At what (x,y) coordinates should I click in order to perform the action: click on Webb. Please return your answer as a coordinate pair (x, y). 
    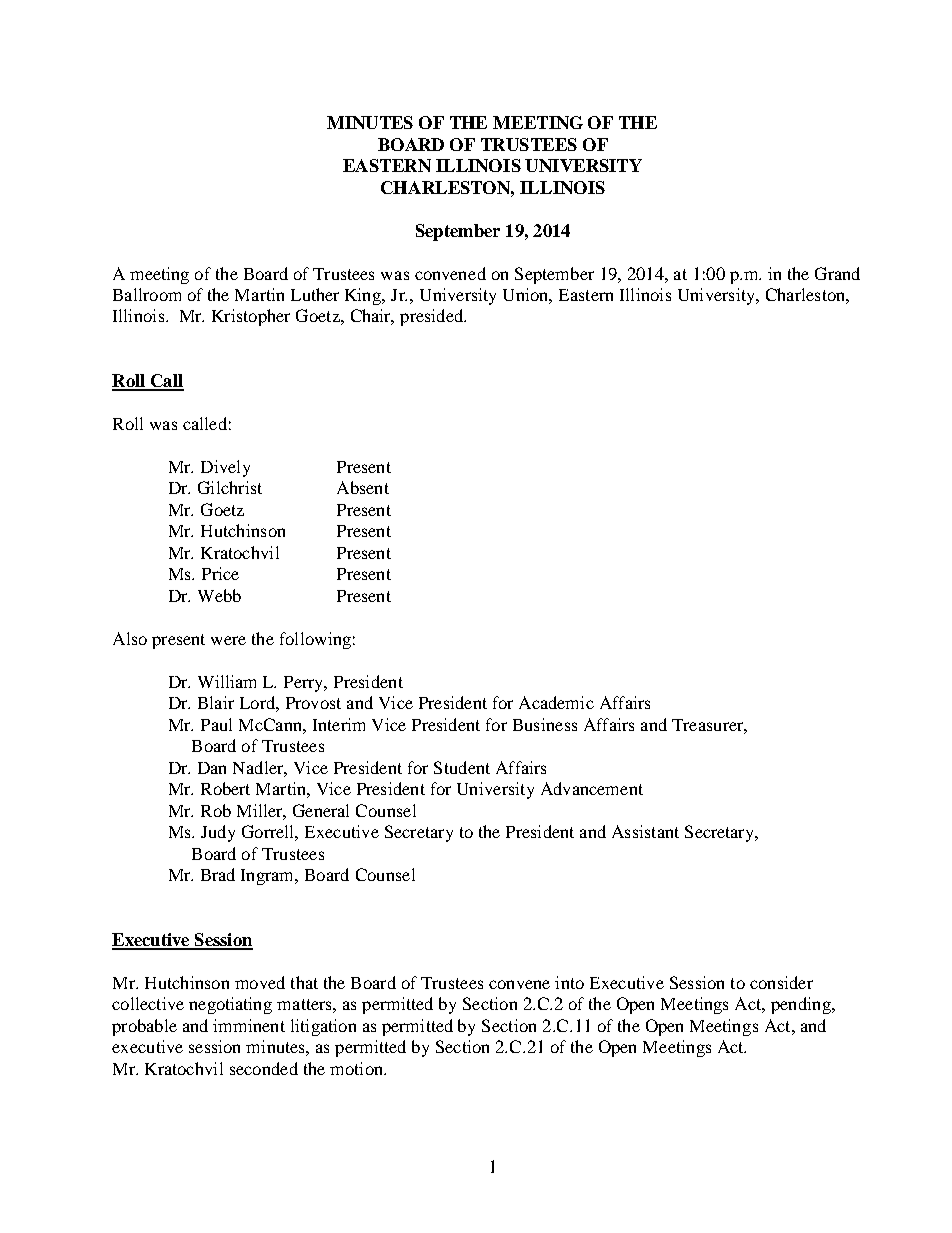
    Looking at the image, I should click on (219, 595).
